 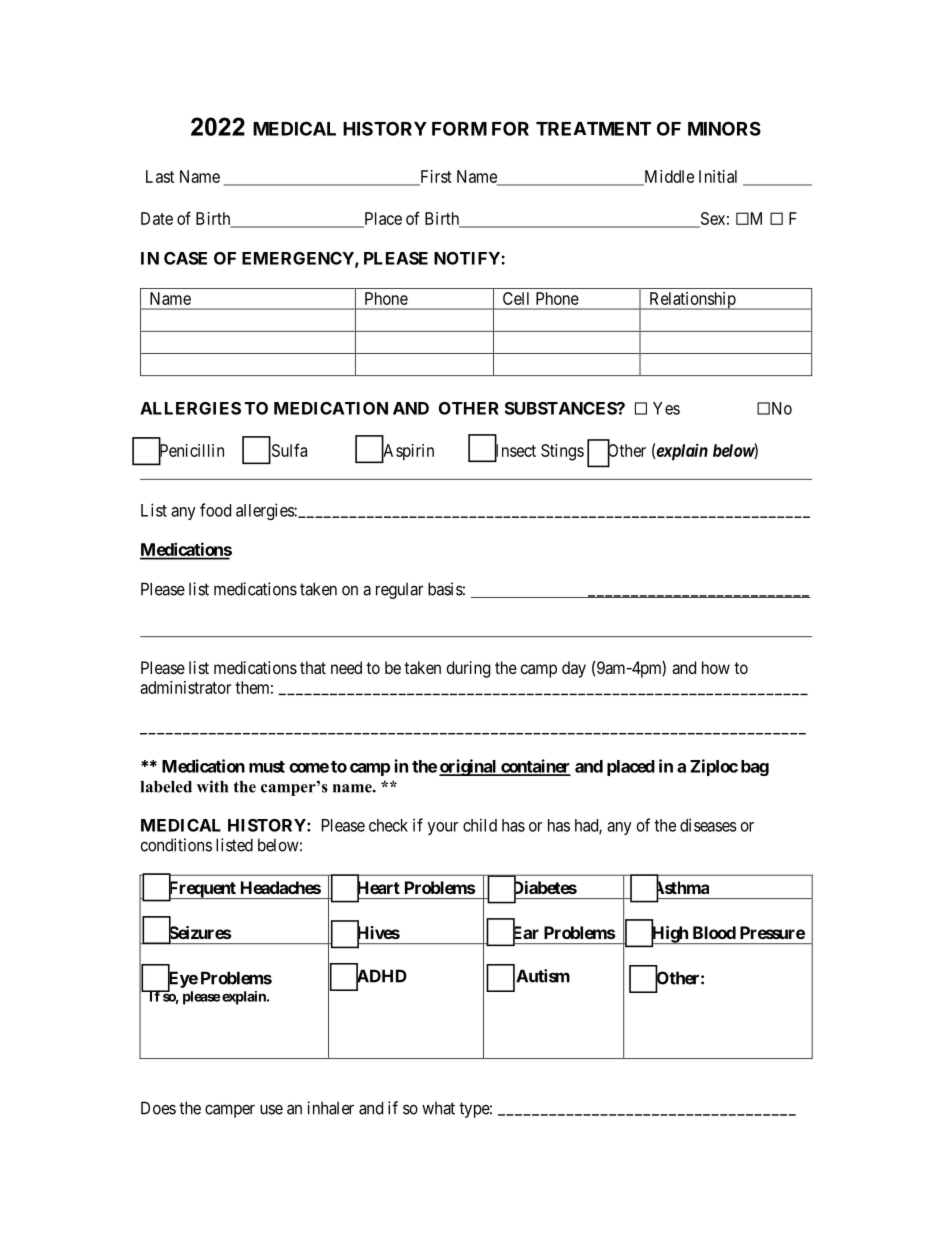 What do you see at coordinates (668, 177) in the screenshot?
I see `Middle` at bounding box center [668, 177].
